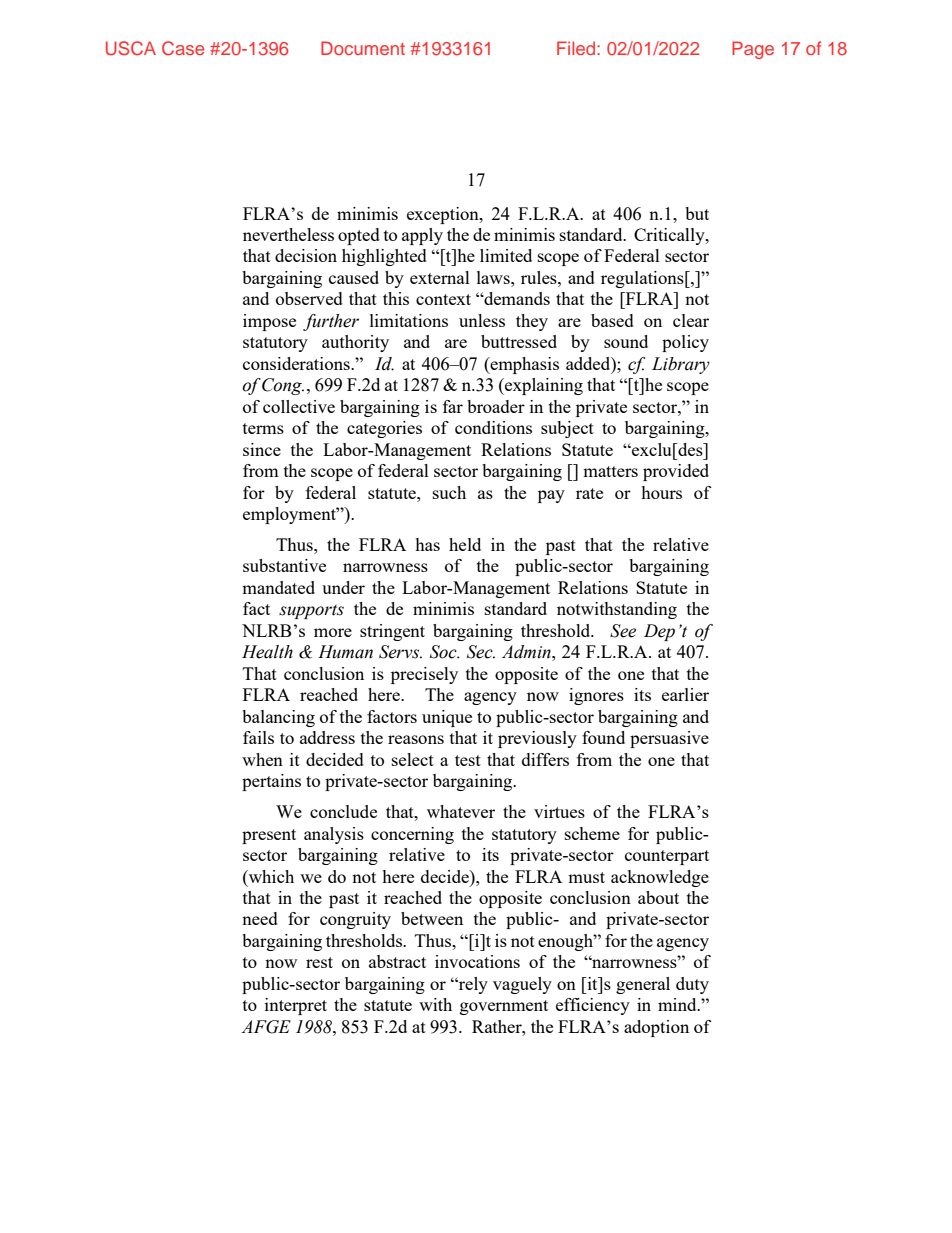 The image size is (952, 1233). What do you see at coordinates (363, 48) in the document?
I see `Document` at bounding box center [363, 48].
